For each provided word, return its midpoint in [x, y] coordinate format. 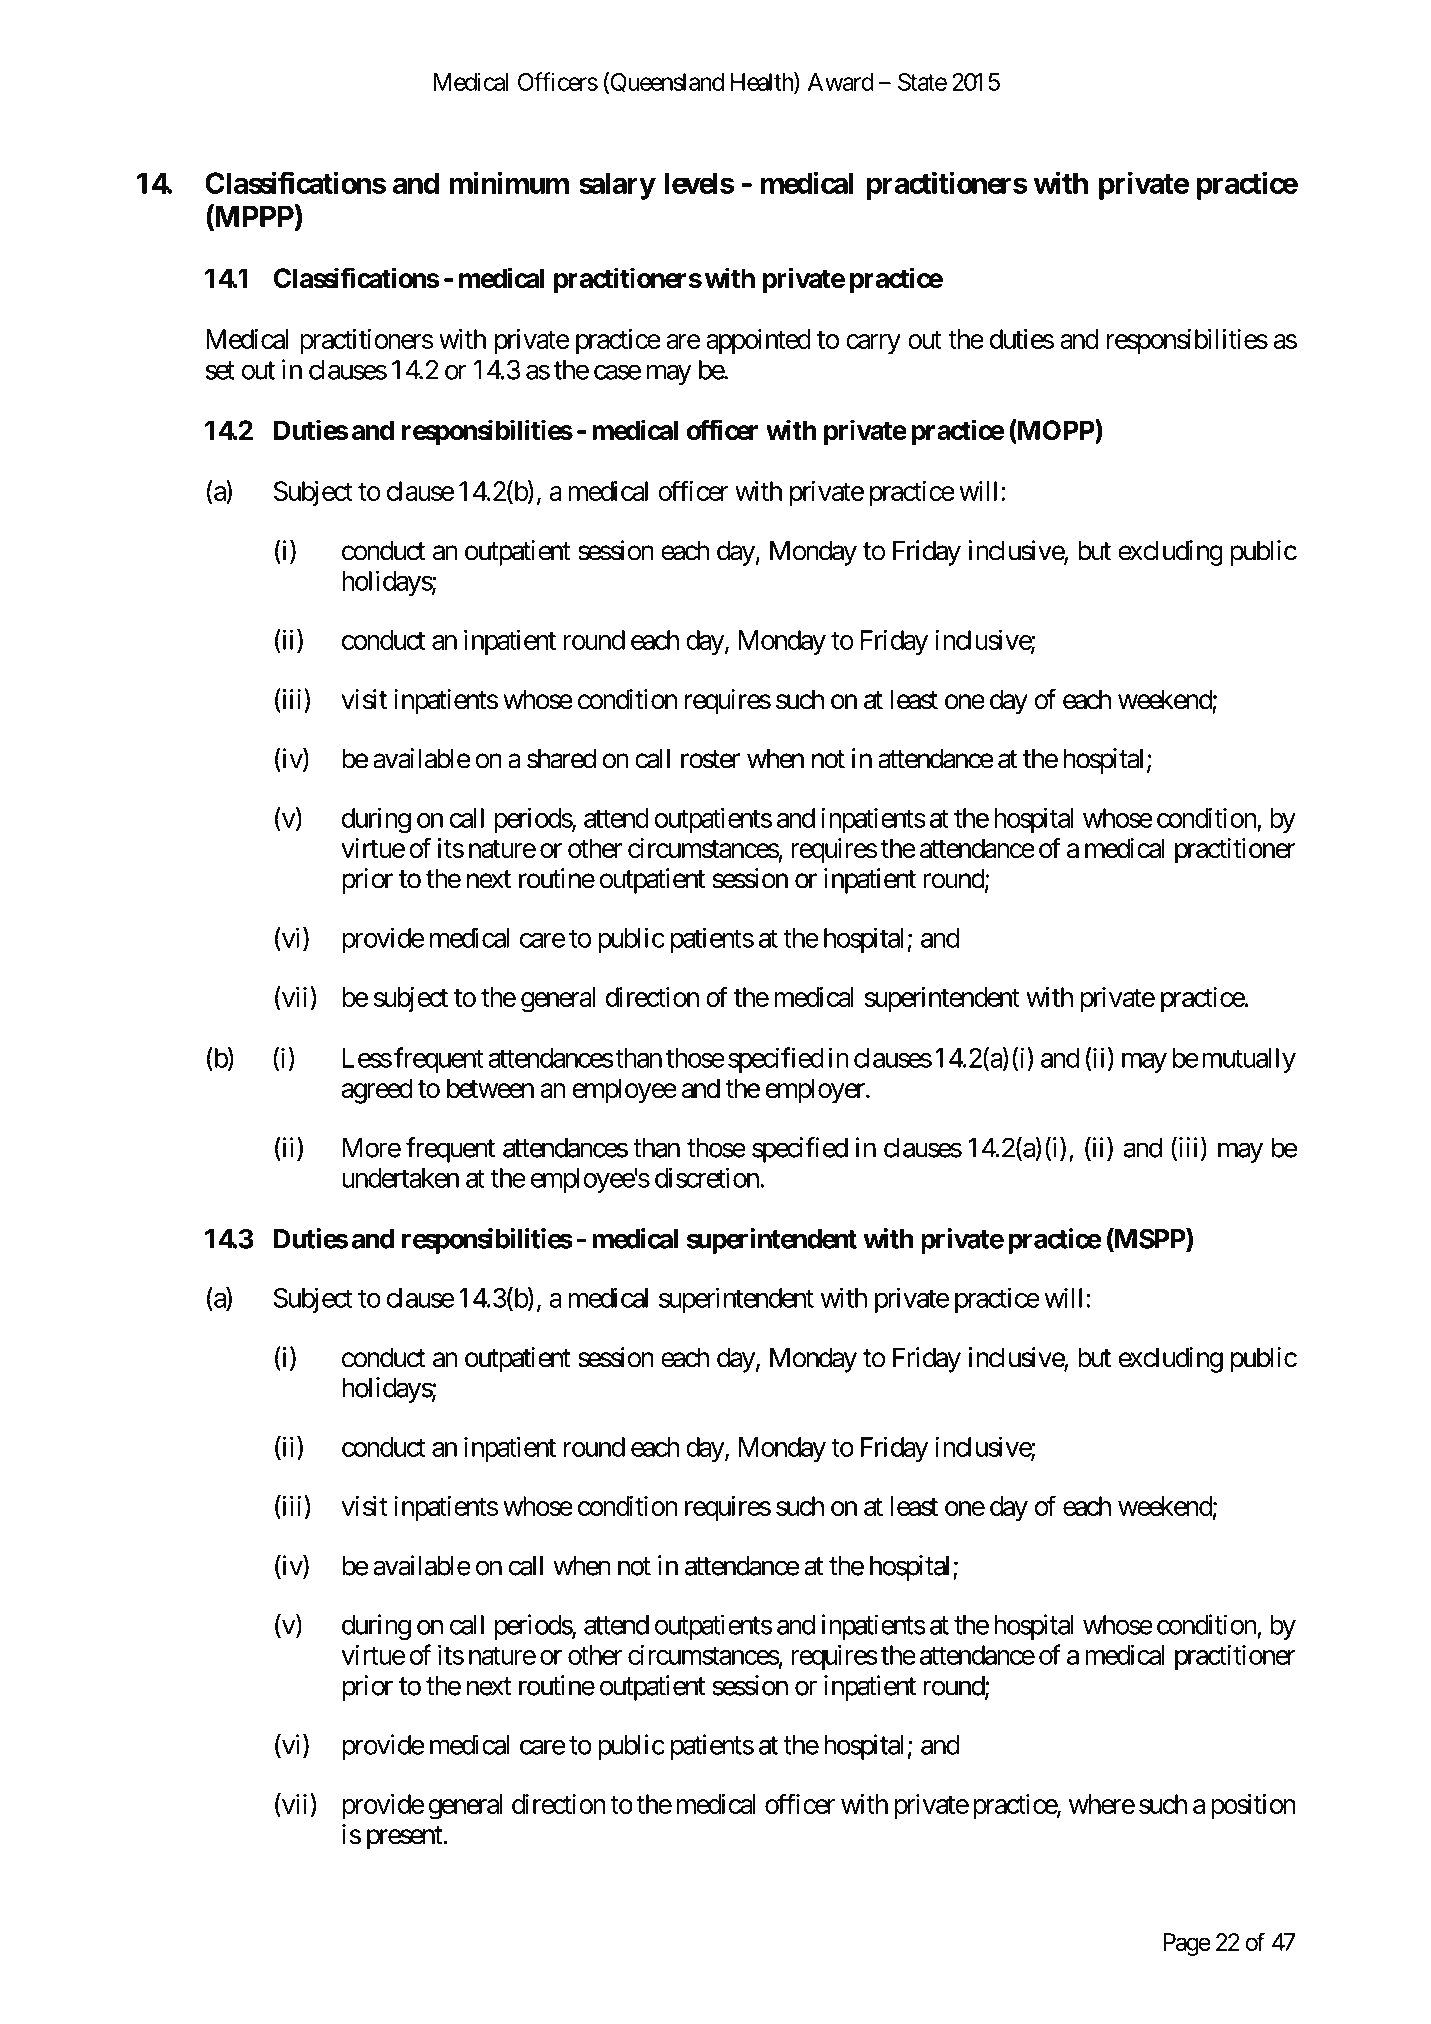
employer [816, 1091]
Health [763, 82]
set [220, 370]
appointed [758, 341]
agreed [377, 1091]
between [490, 1088]
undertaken [400, 1178]
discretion [708, 1177]
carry [873, 344]
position [1253, 1806]
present [405, 1838]
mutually [1247, 1060]
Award [841, 82]
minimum [509, 182]
